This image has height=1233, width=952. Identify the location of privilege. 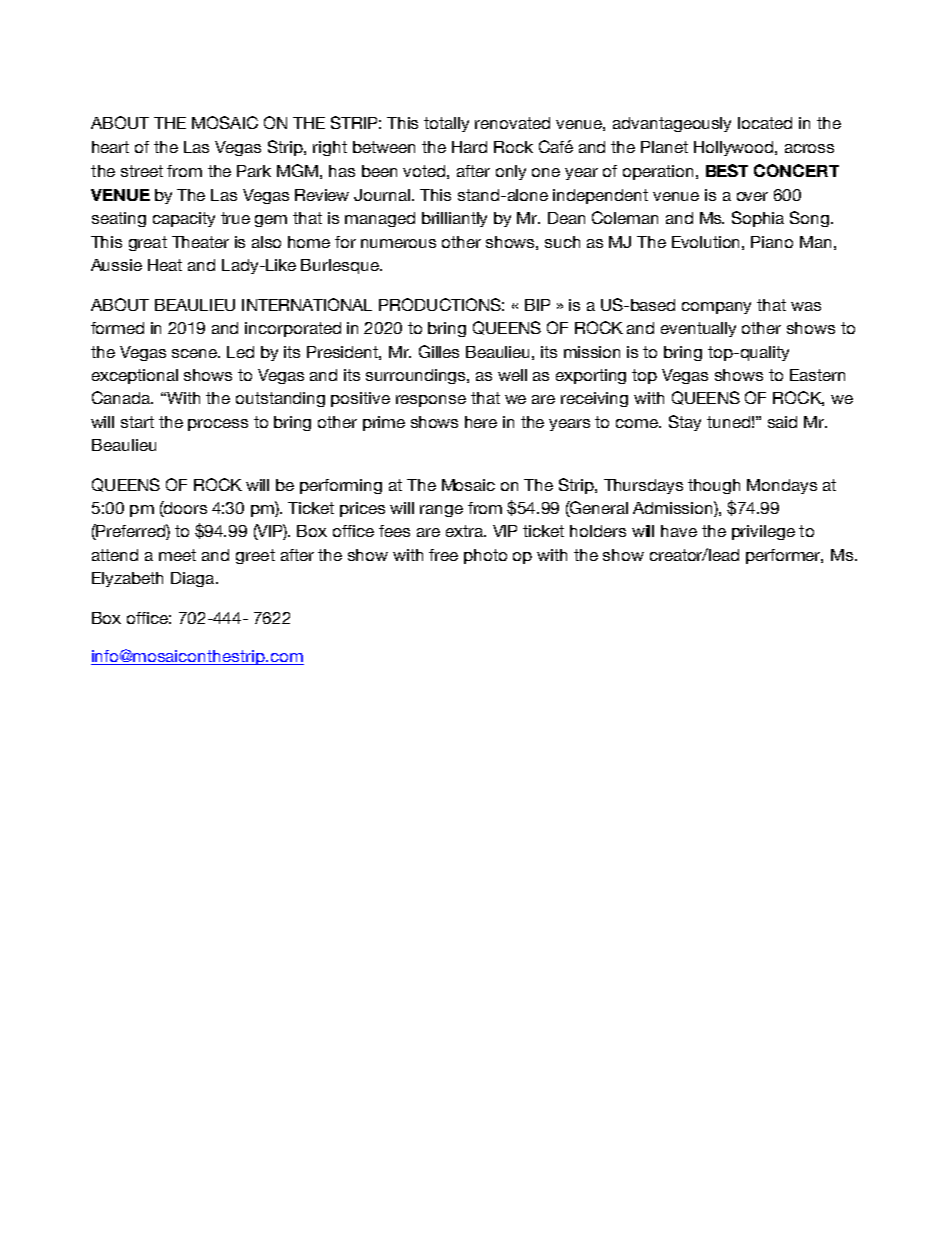
(763, 532).
